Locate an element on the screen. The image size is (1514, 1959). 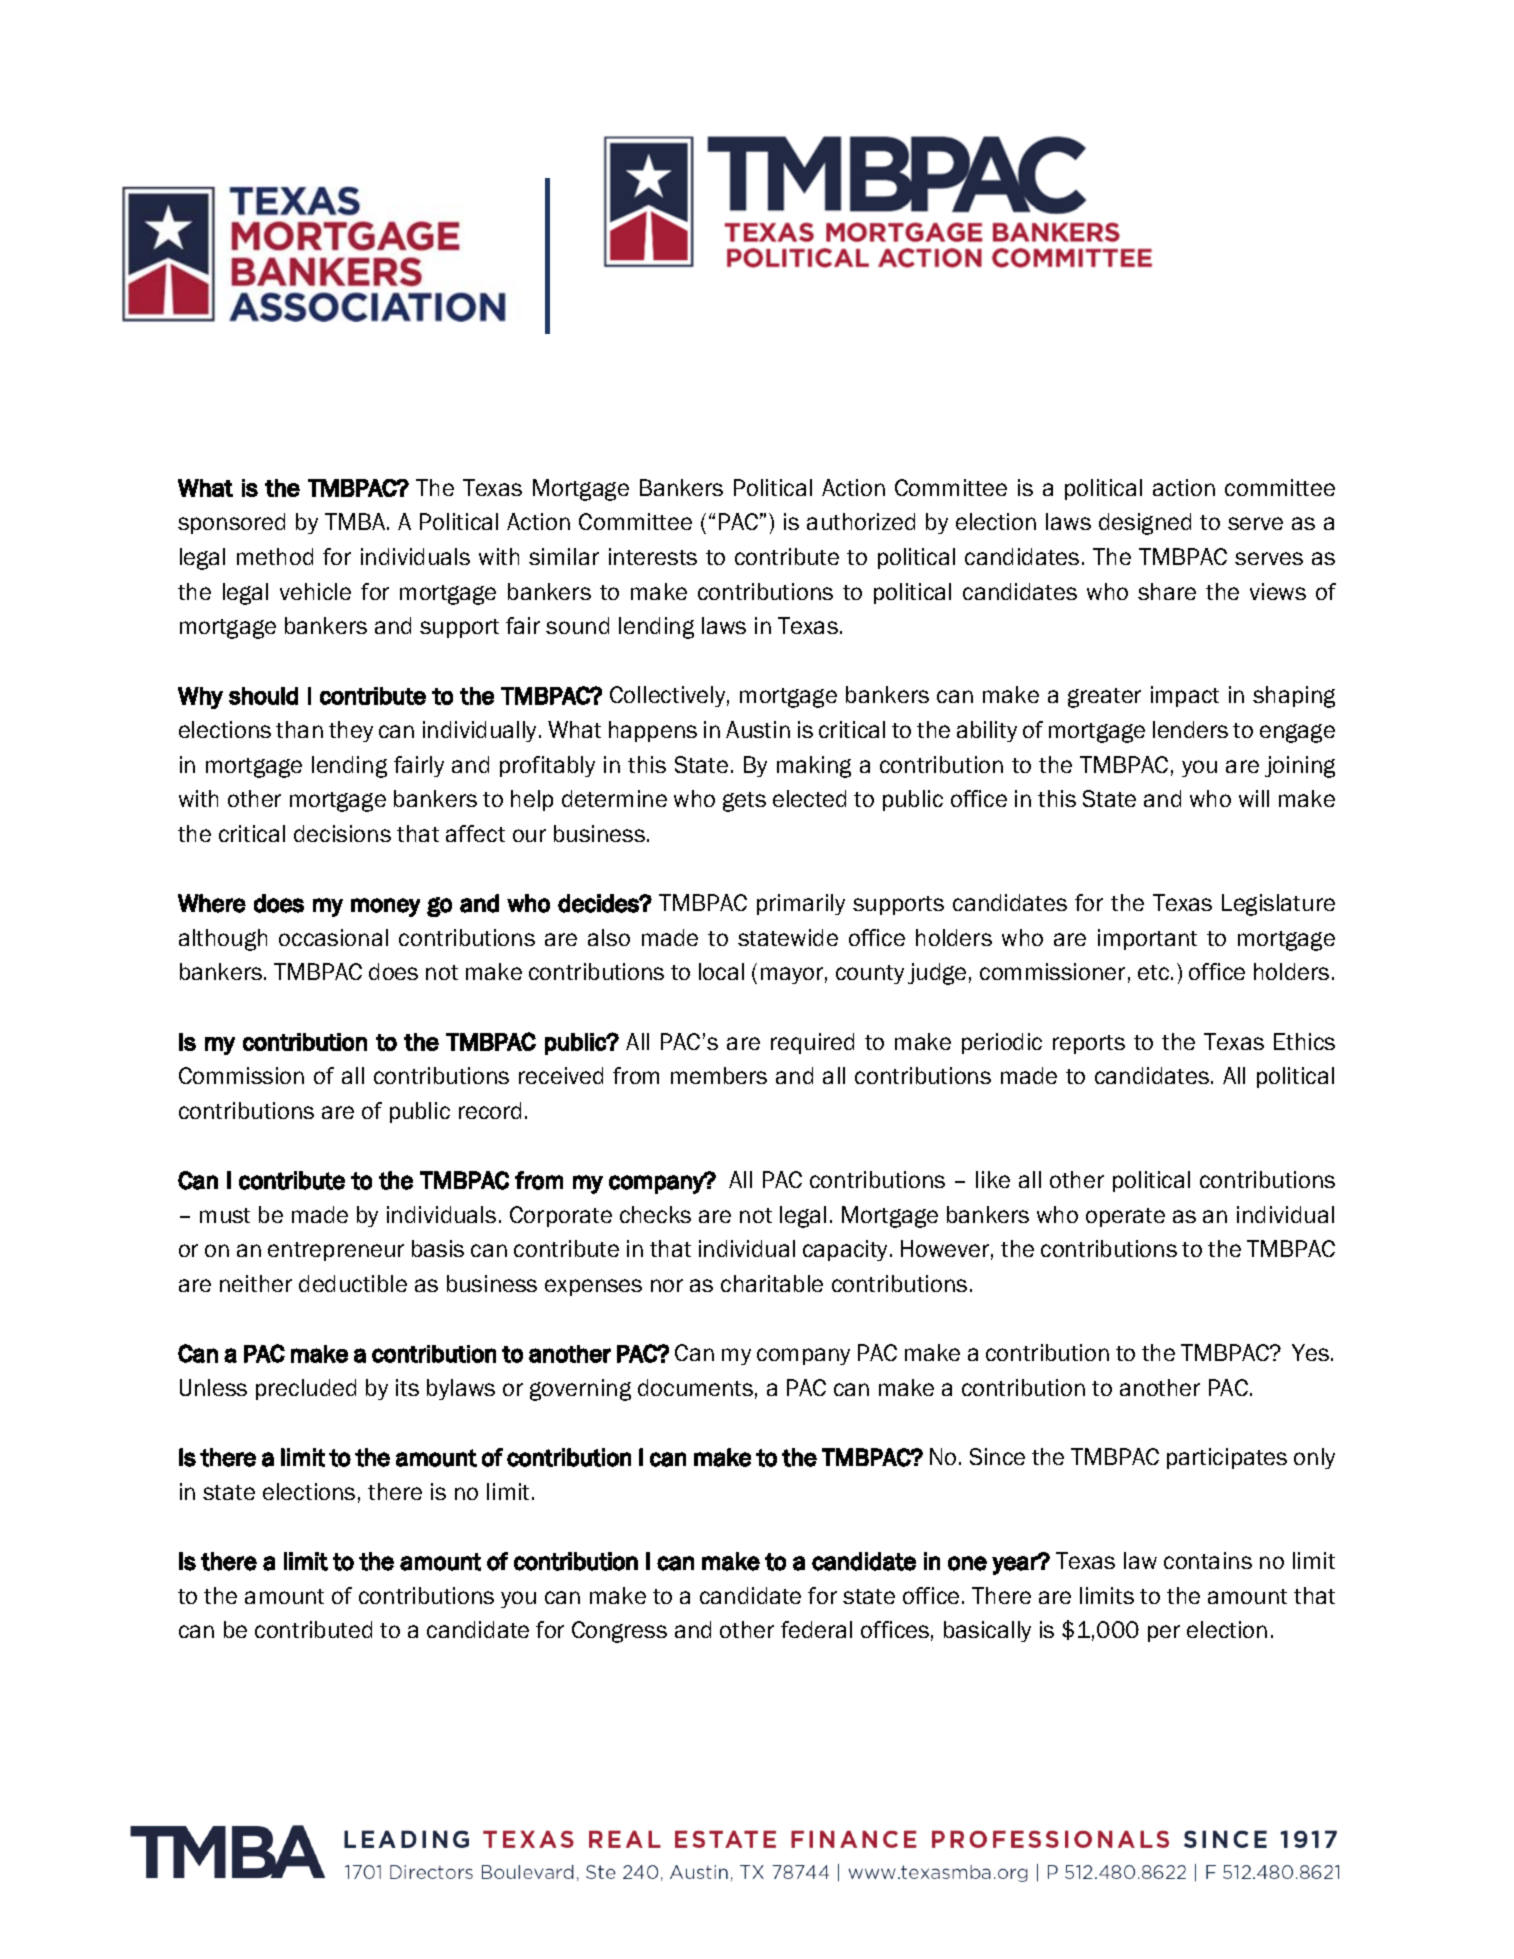
designed is located at coordinates (1145, 524).
